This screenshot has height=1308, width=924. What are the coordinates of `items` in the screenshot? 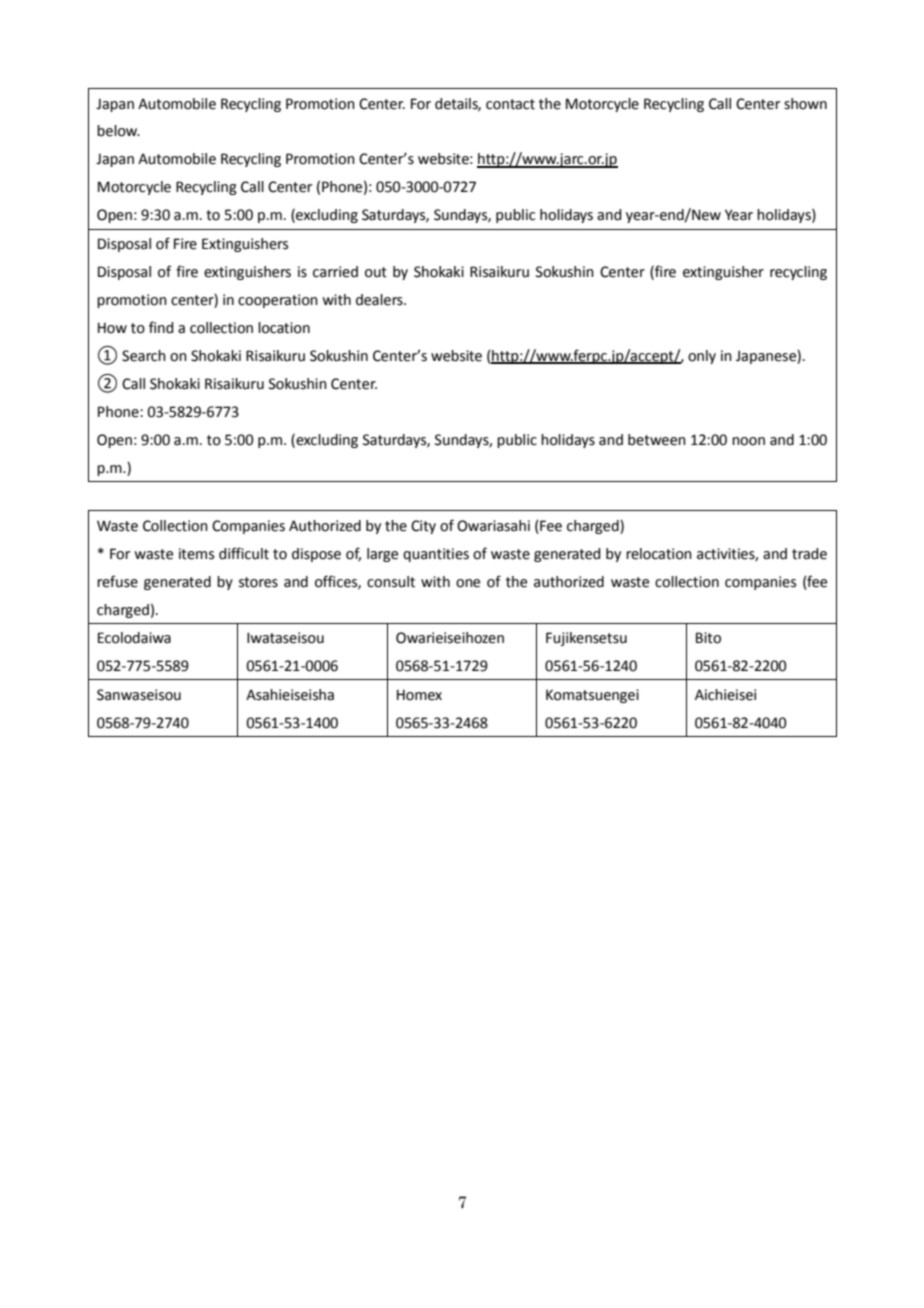 It's located at (196, 554).
